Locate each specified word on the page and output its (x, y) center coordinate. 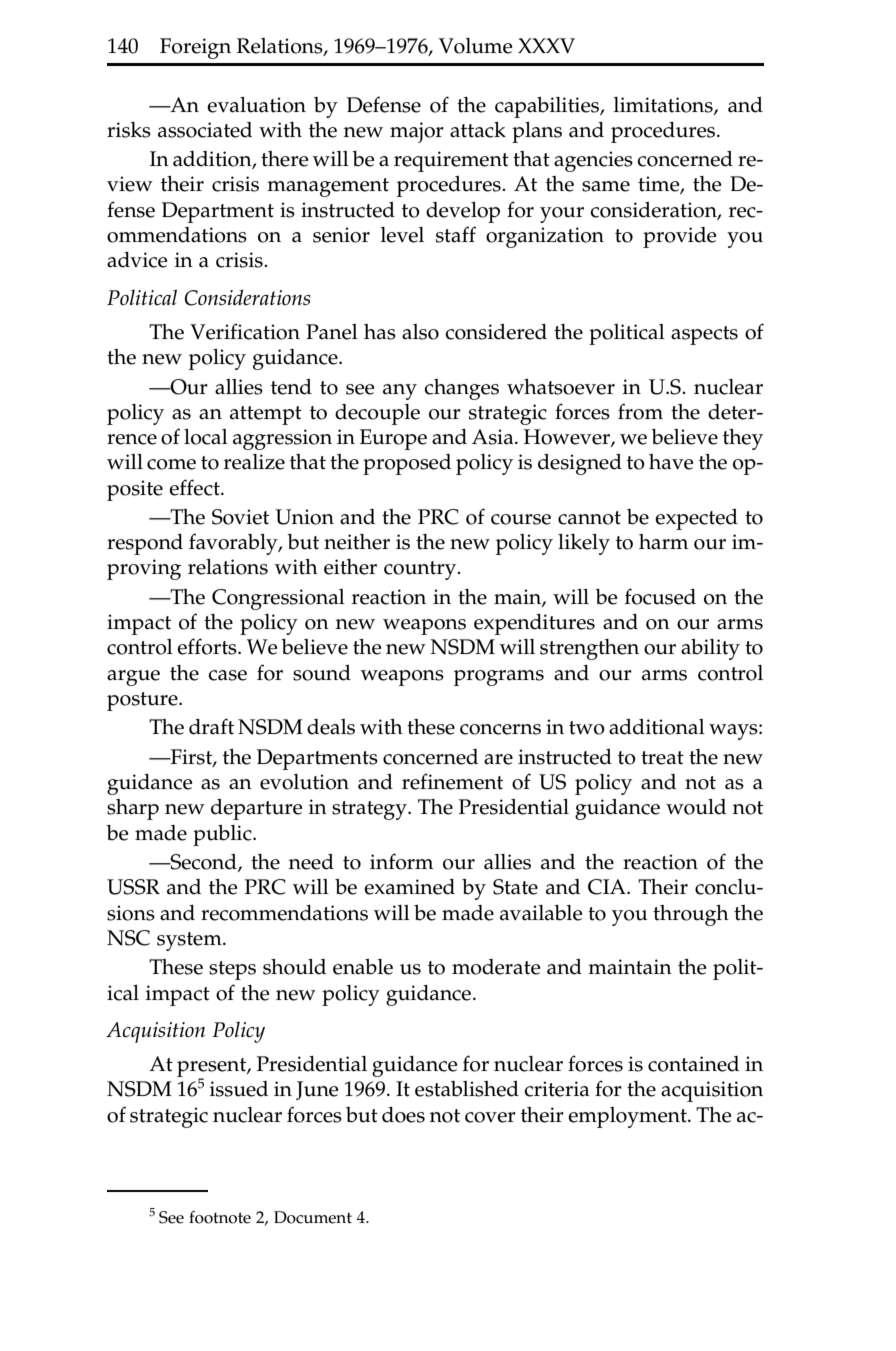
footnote (220, 1217)
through (691, 915)
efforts (208, 646)
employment (628, 1117)
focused (660, 596)
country (421, 570)
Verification (245, 331)
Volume (475, 46)
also (420, 332)
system (190, 941)
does (403, 1115)
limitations (664, 105)
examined (409, 887)
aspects (704, 335)
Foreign (195, 48)
